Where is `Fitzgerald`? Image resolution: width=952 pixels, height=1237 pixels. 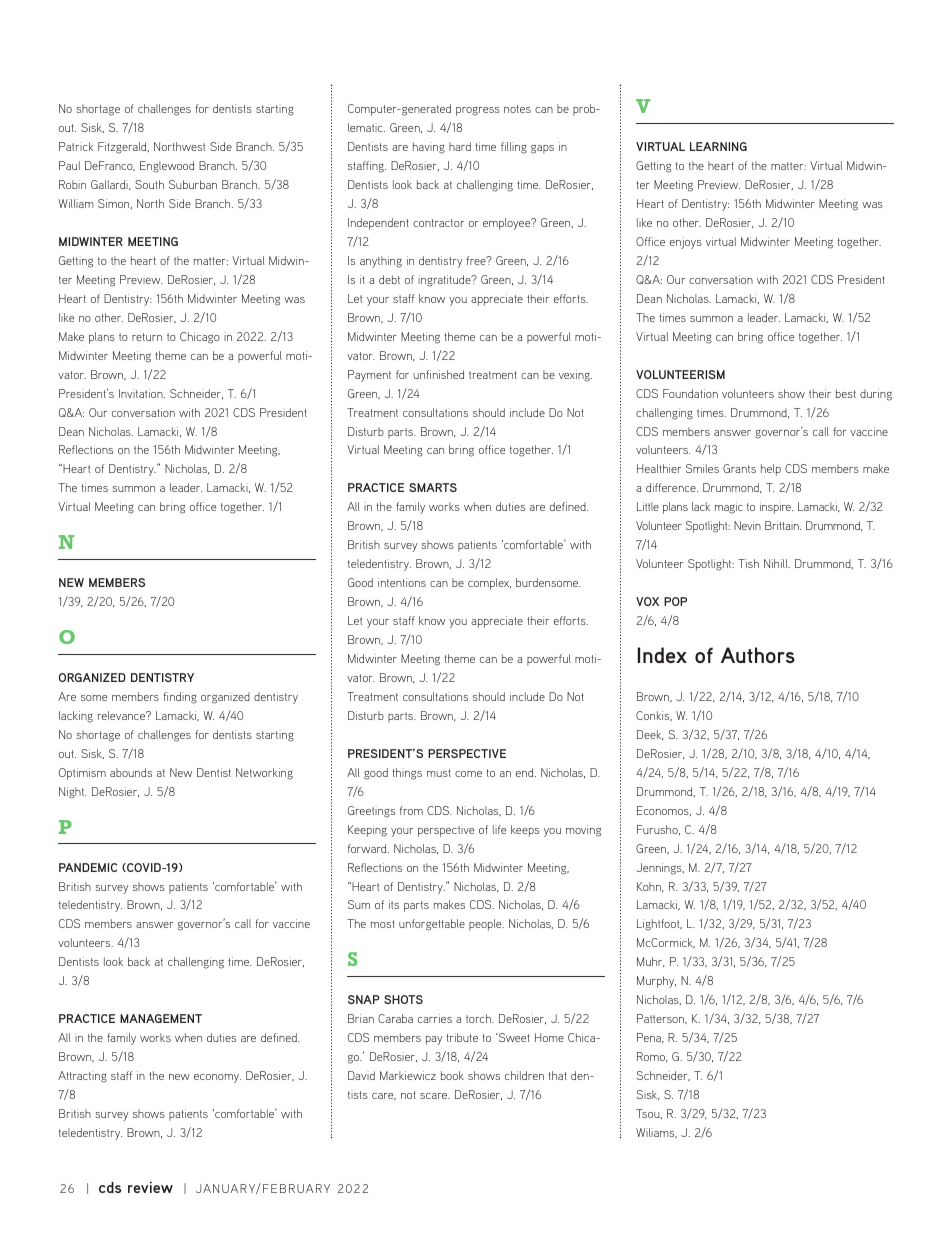 Fitzgerald is located at coordinates (123, 148).
